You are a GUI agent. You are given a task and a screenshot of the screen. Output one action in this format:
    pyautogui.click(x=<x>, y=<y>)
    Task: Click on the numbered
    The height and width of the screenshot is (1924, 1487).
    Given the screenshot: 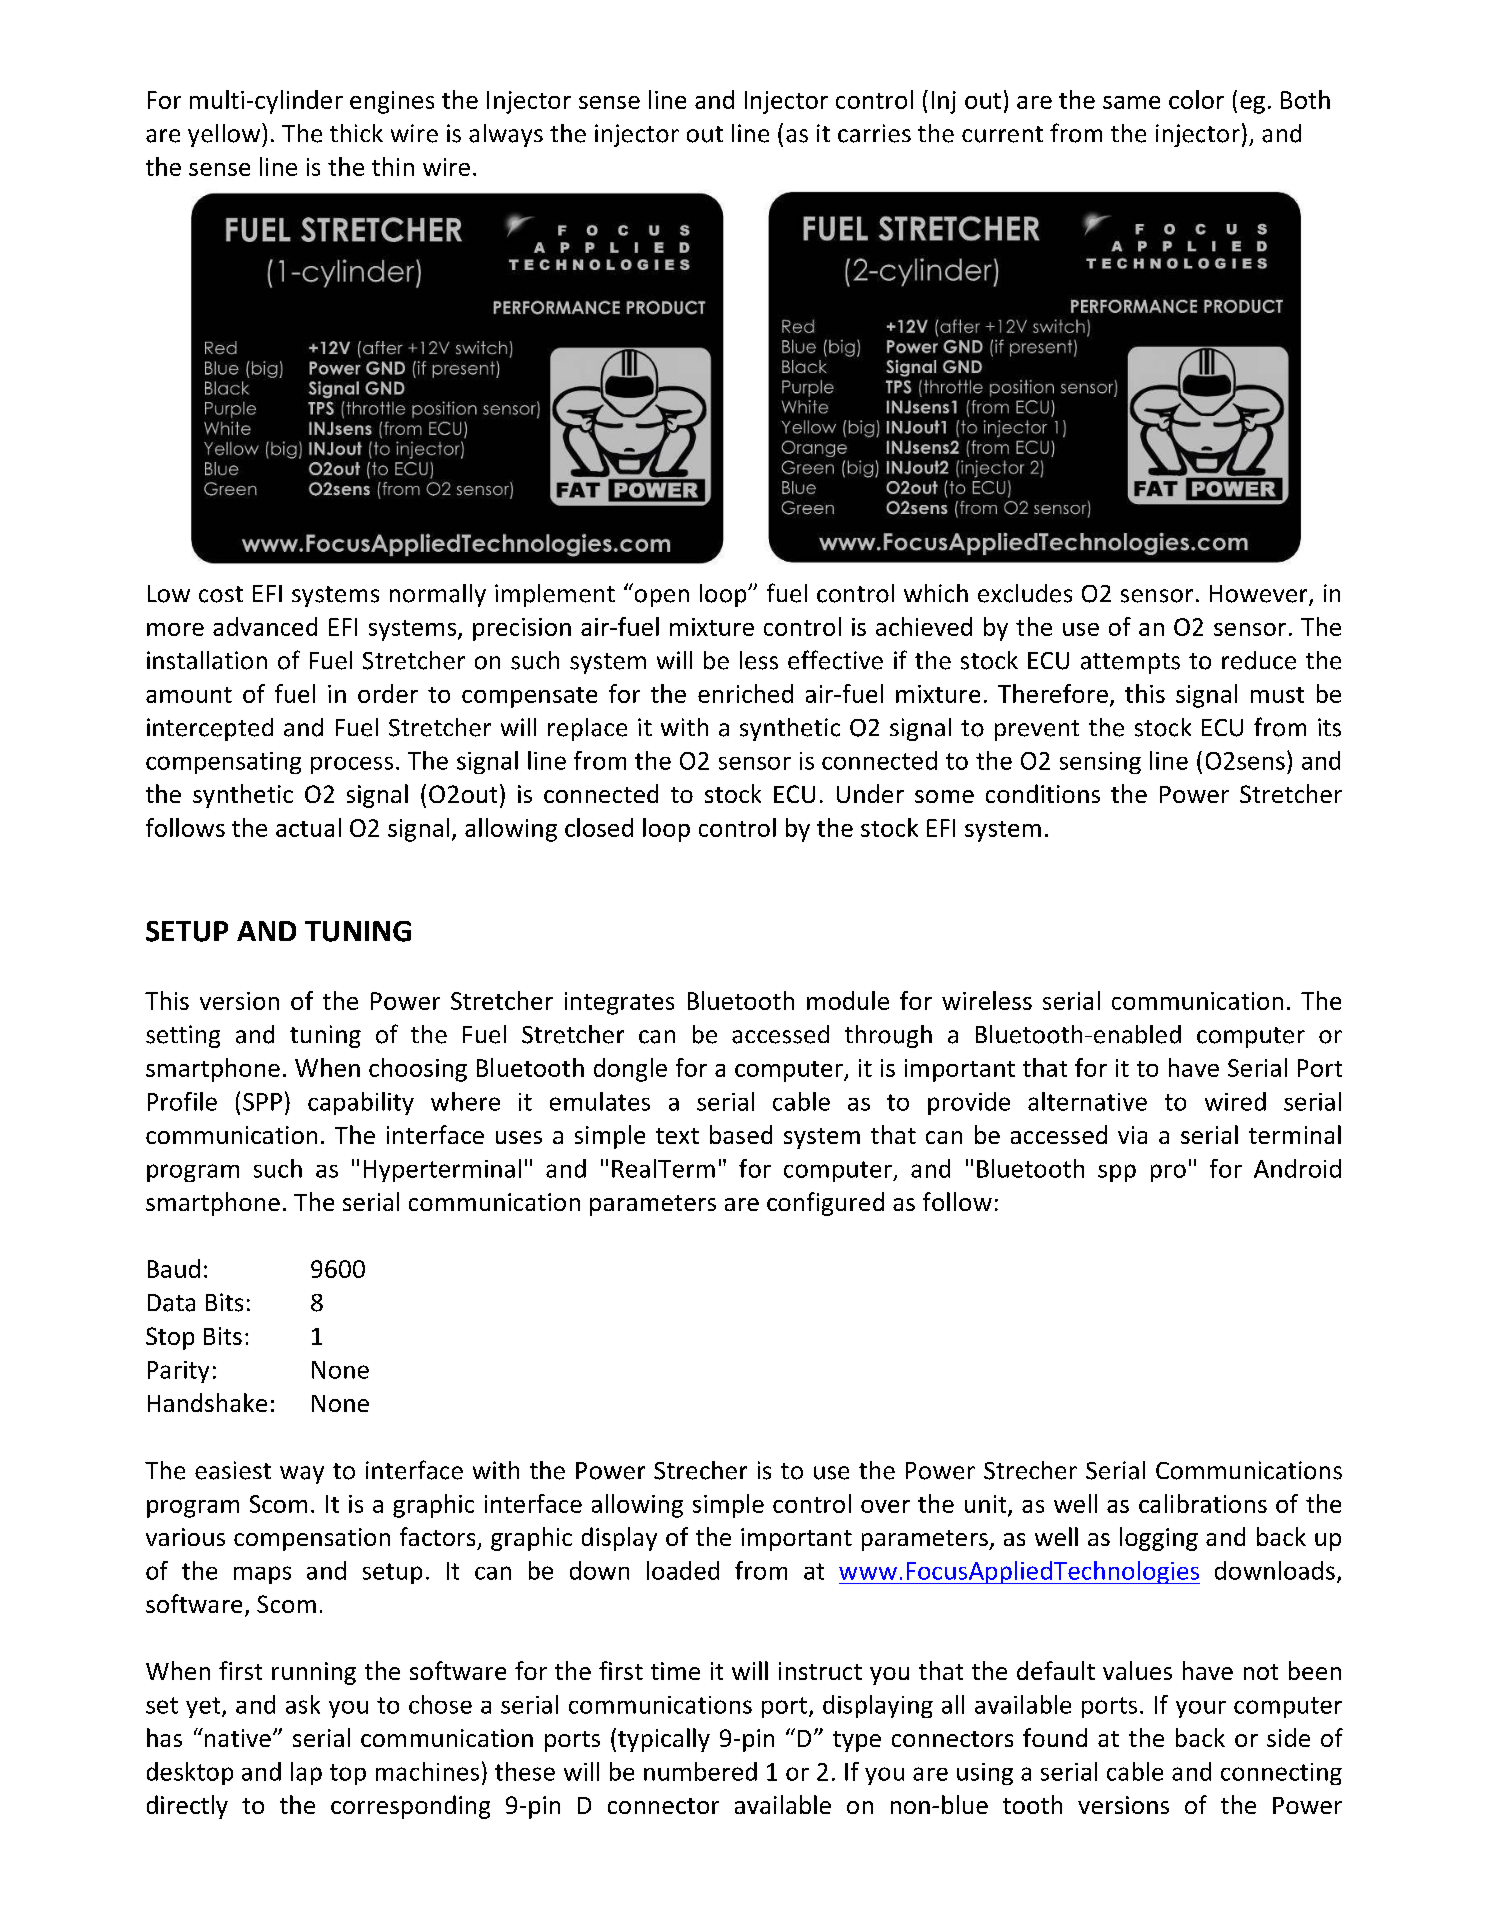 What is the action you would take?
    pyautogui.click(x=700, y=1771)
